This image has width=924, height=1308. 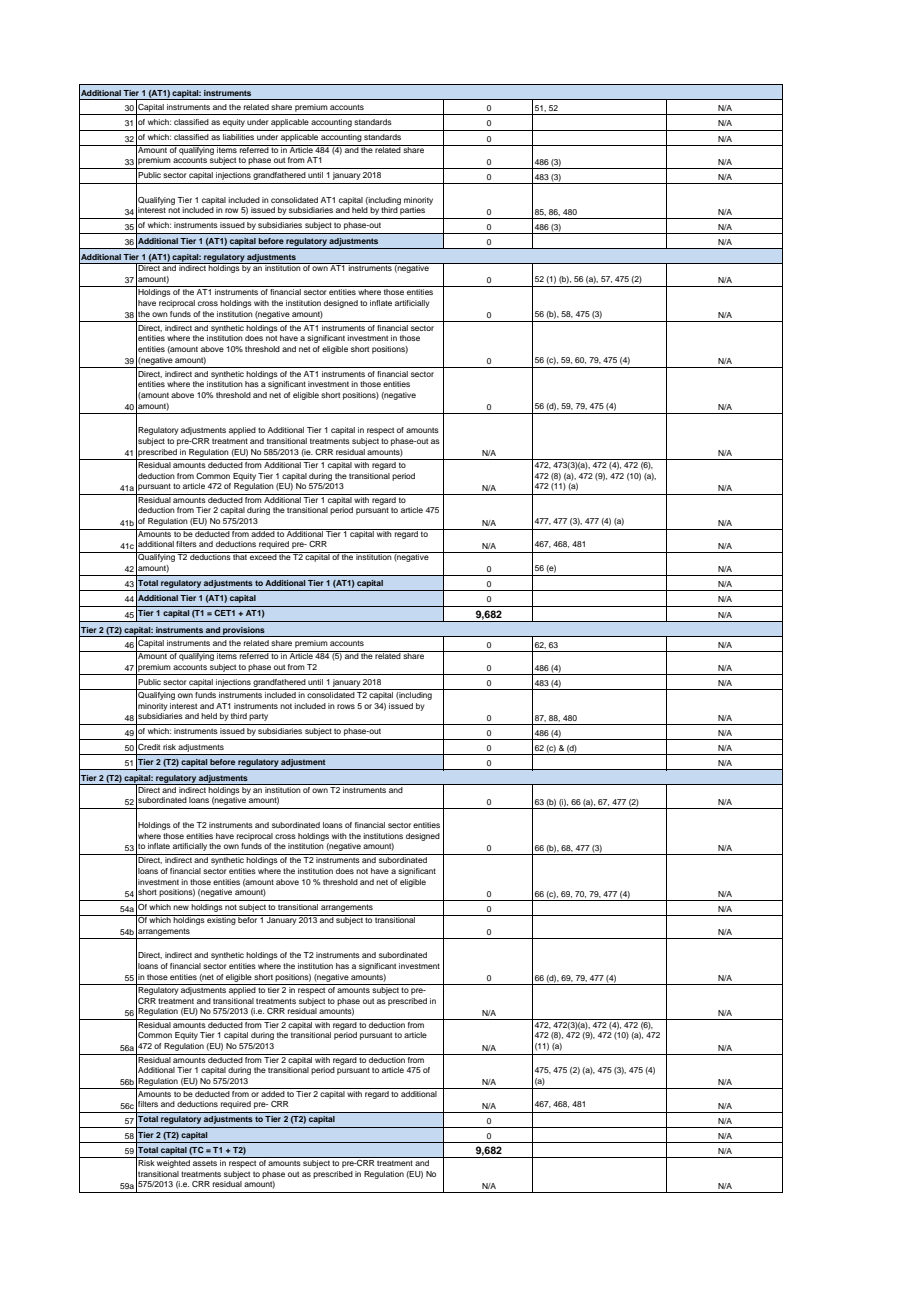 I want to click on existing, so click(x=221, y=920).
